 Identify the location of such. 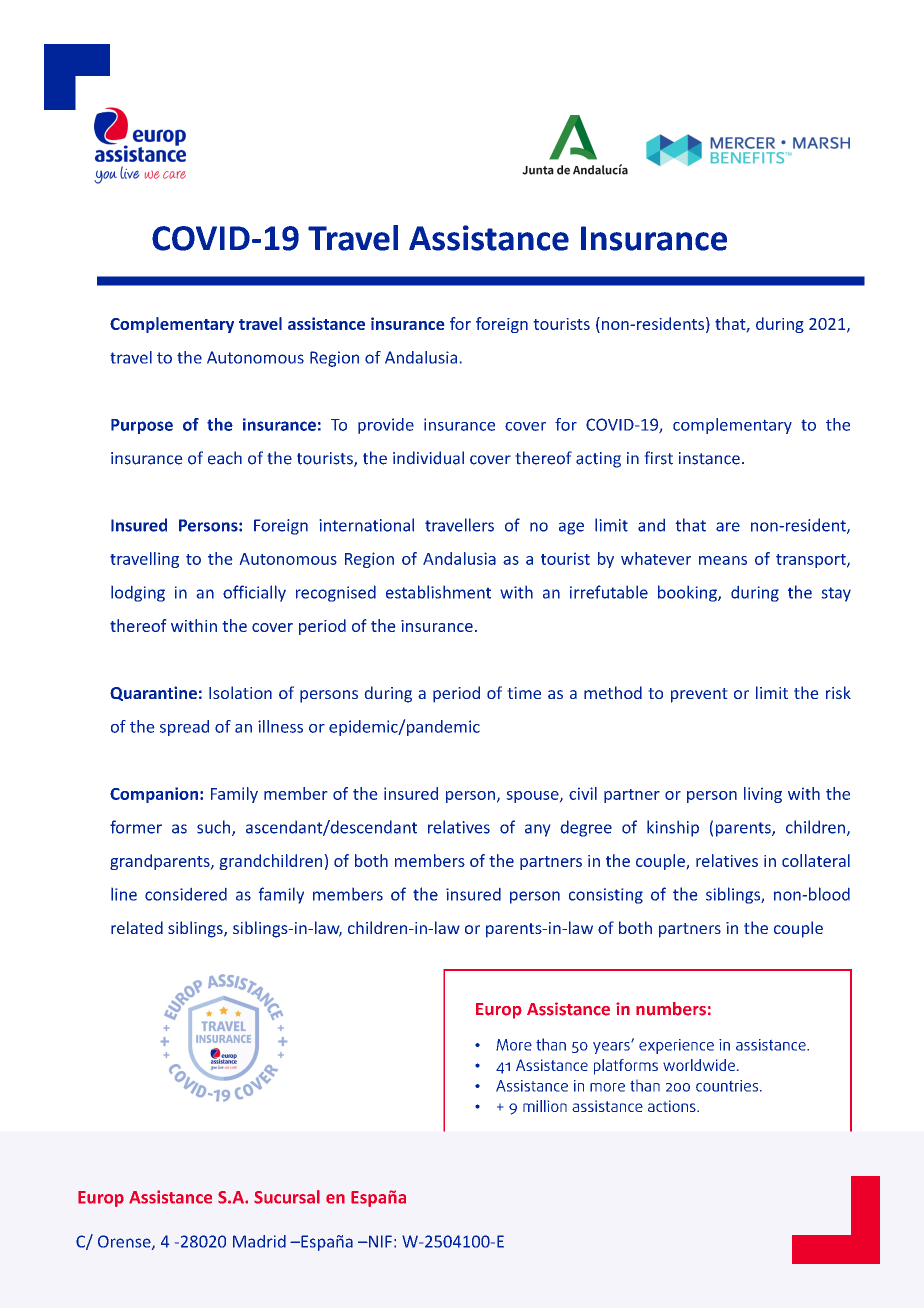
(215, 828).
